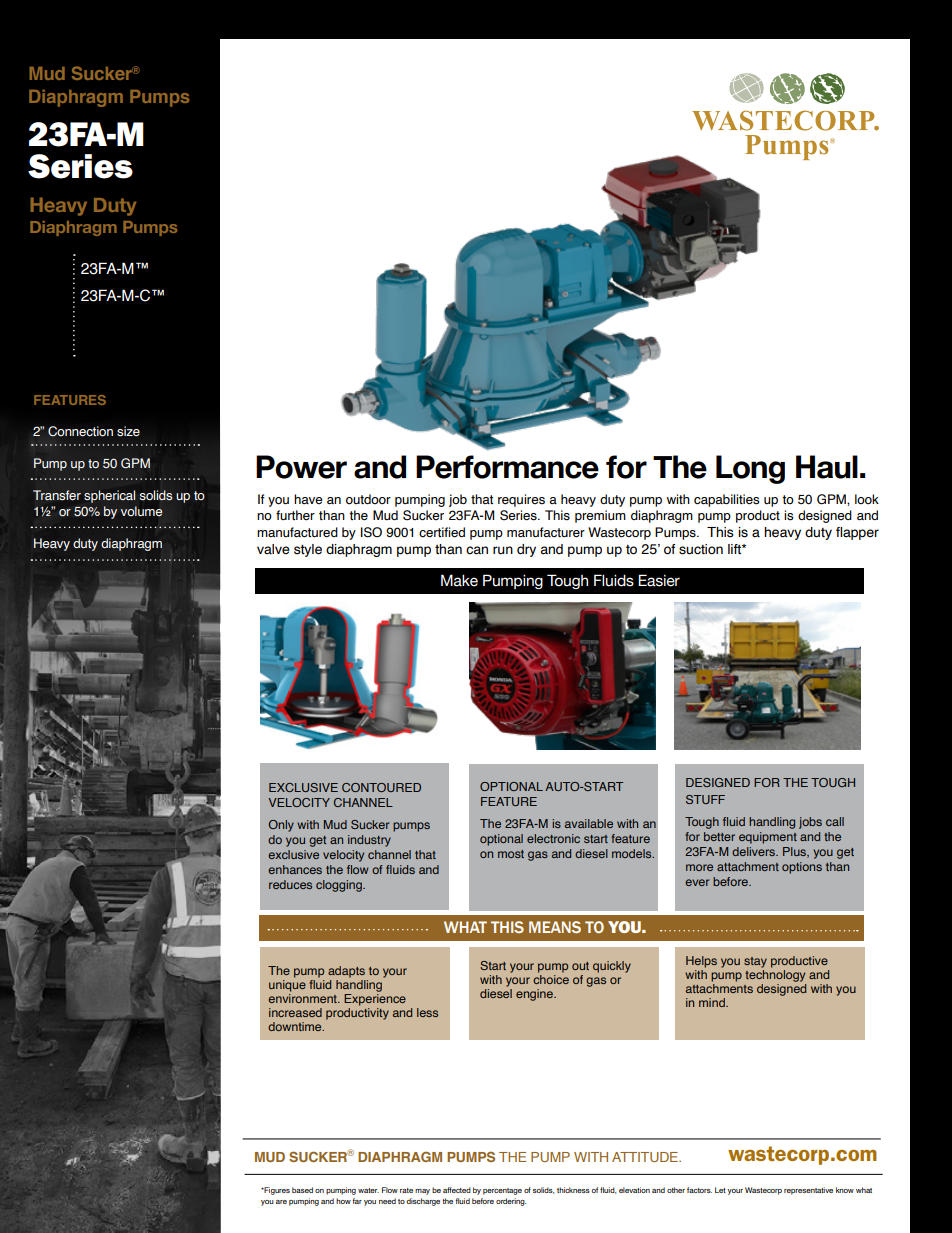 This document has width=952, height=1233. Describe the element at coordinates (128, 431) in the document. I see `size` at that location.
